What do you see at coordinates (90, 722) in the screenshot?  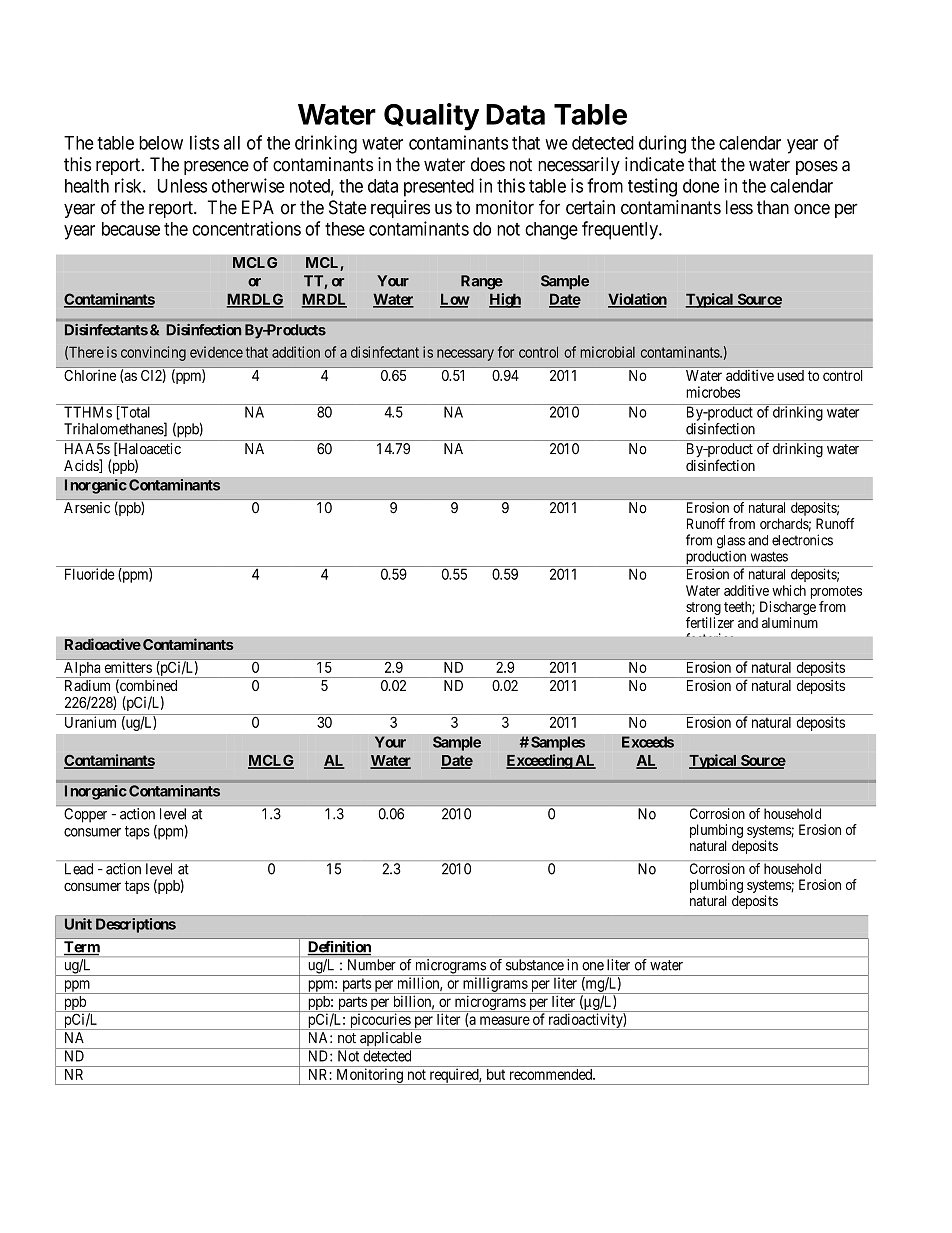 I see `Uranium` at bounding box center [90, 722].
